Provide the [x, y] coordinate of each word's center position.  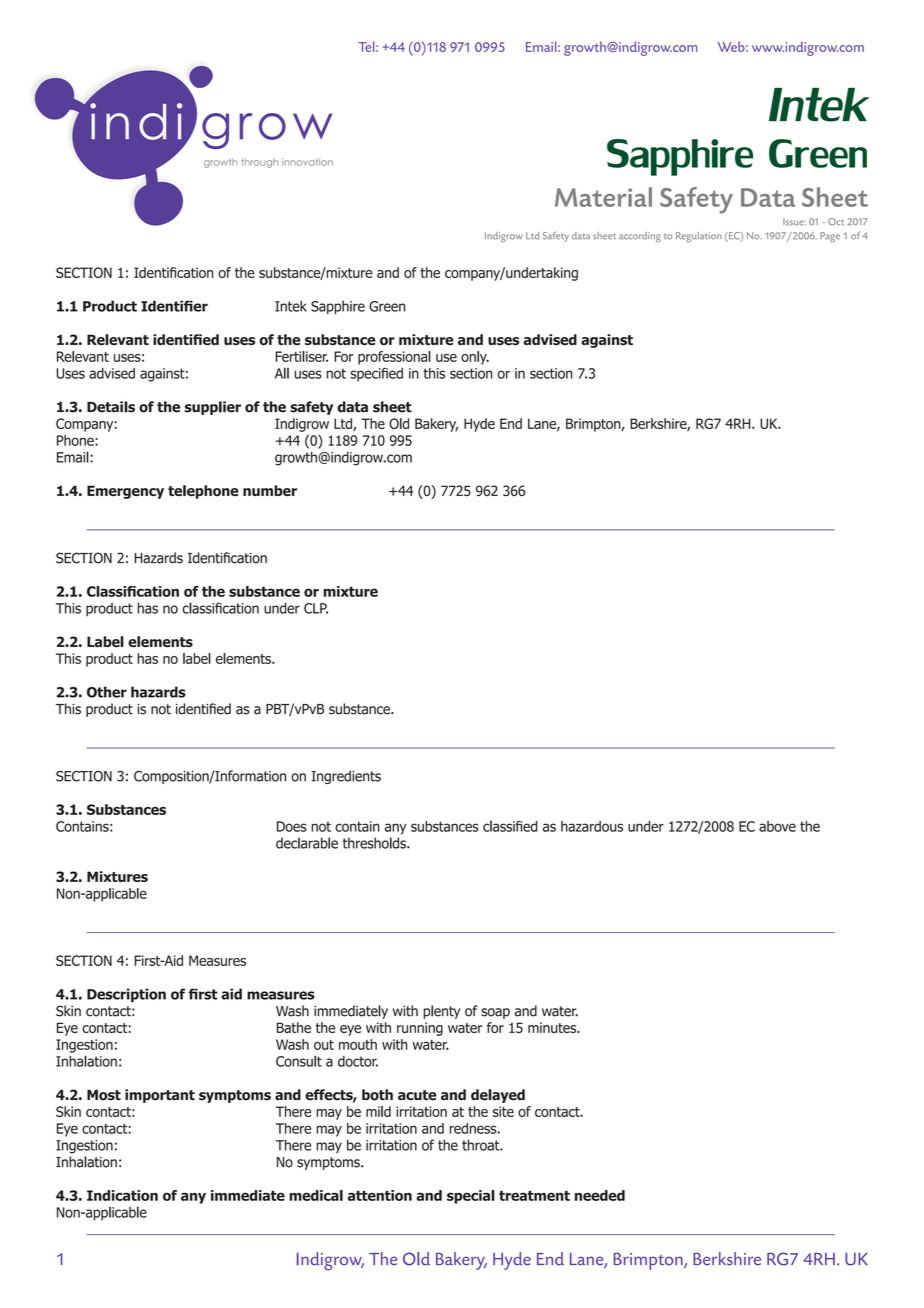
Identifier [174, 306]
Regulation [699, 237]
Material [603, 197]
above [777, 826]
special [471, 1197]
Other [107, 692]
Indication [122, 1195]
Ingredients [346, 777]
